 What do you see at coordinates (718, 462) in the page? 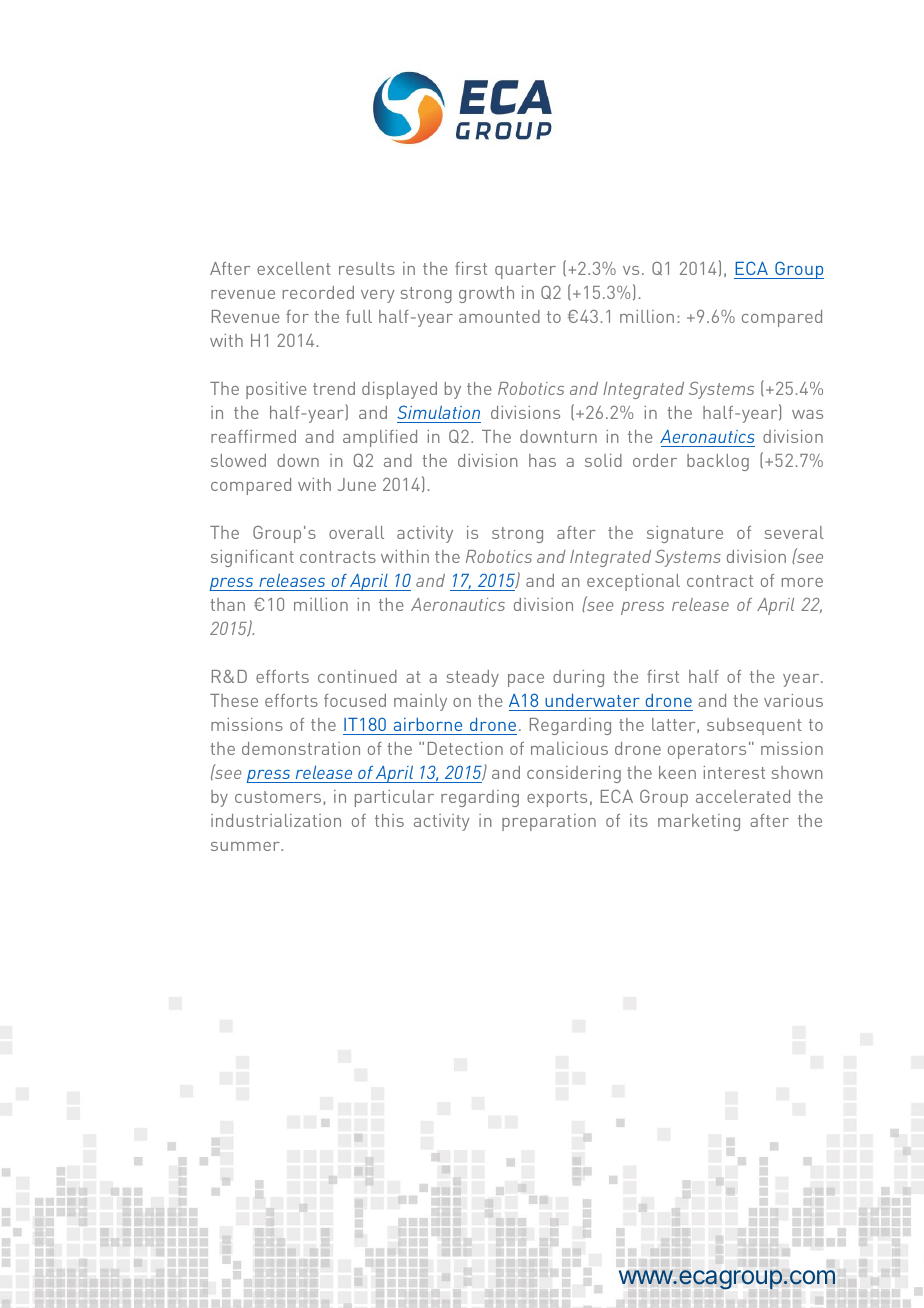
I see `backlog` at bounding box center [718, 462].
